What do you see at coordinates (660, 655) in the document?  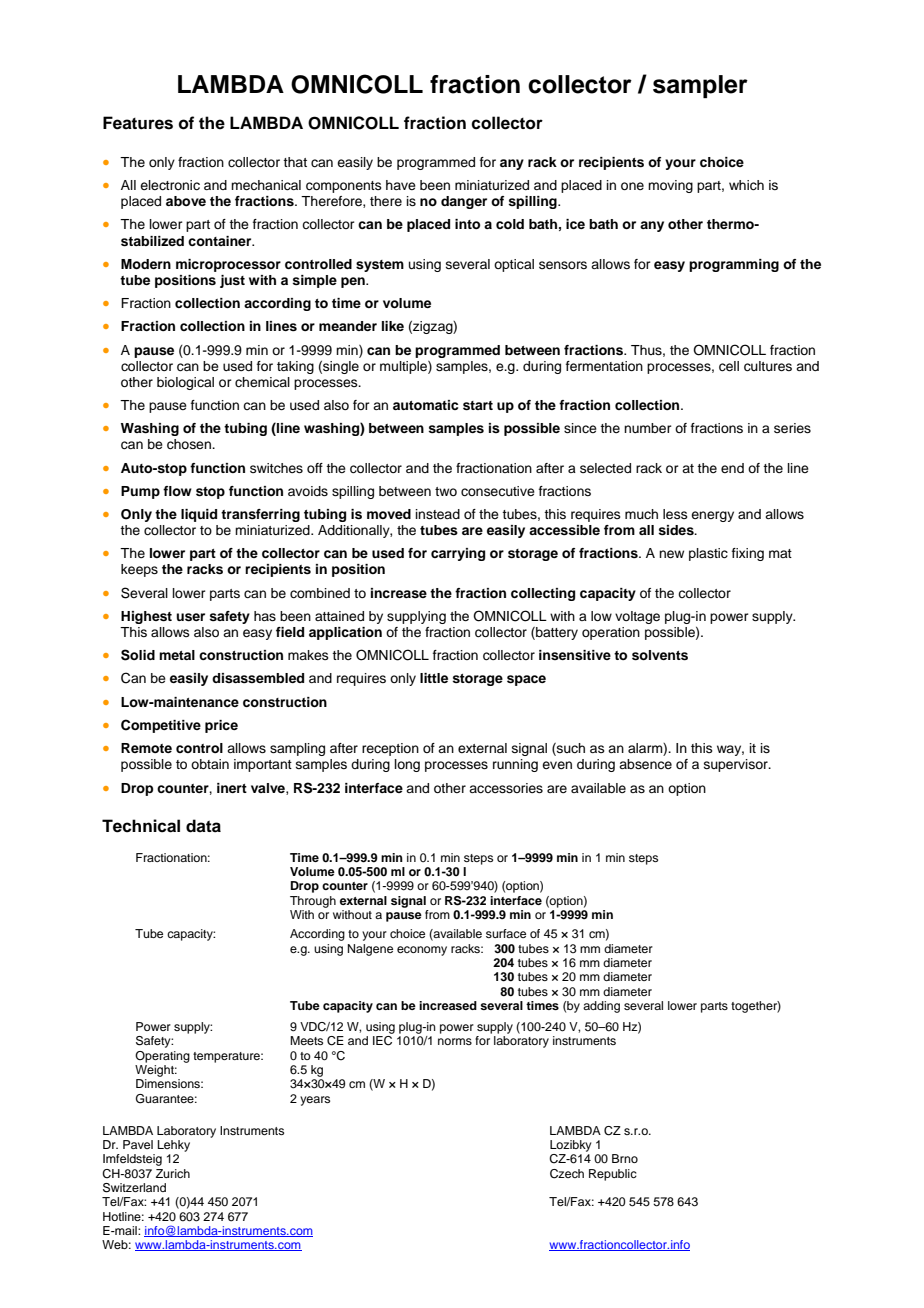 I see `solvents` at bounding box center [660, 655].
